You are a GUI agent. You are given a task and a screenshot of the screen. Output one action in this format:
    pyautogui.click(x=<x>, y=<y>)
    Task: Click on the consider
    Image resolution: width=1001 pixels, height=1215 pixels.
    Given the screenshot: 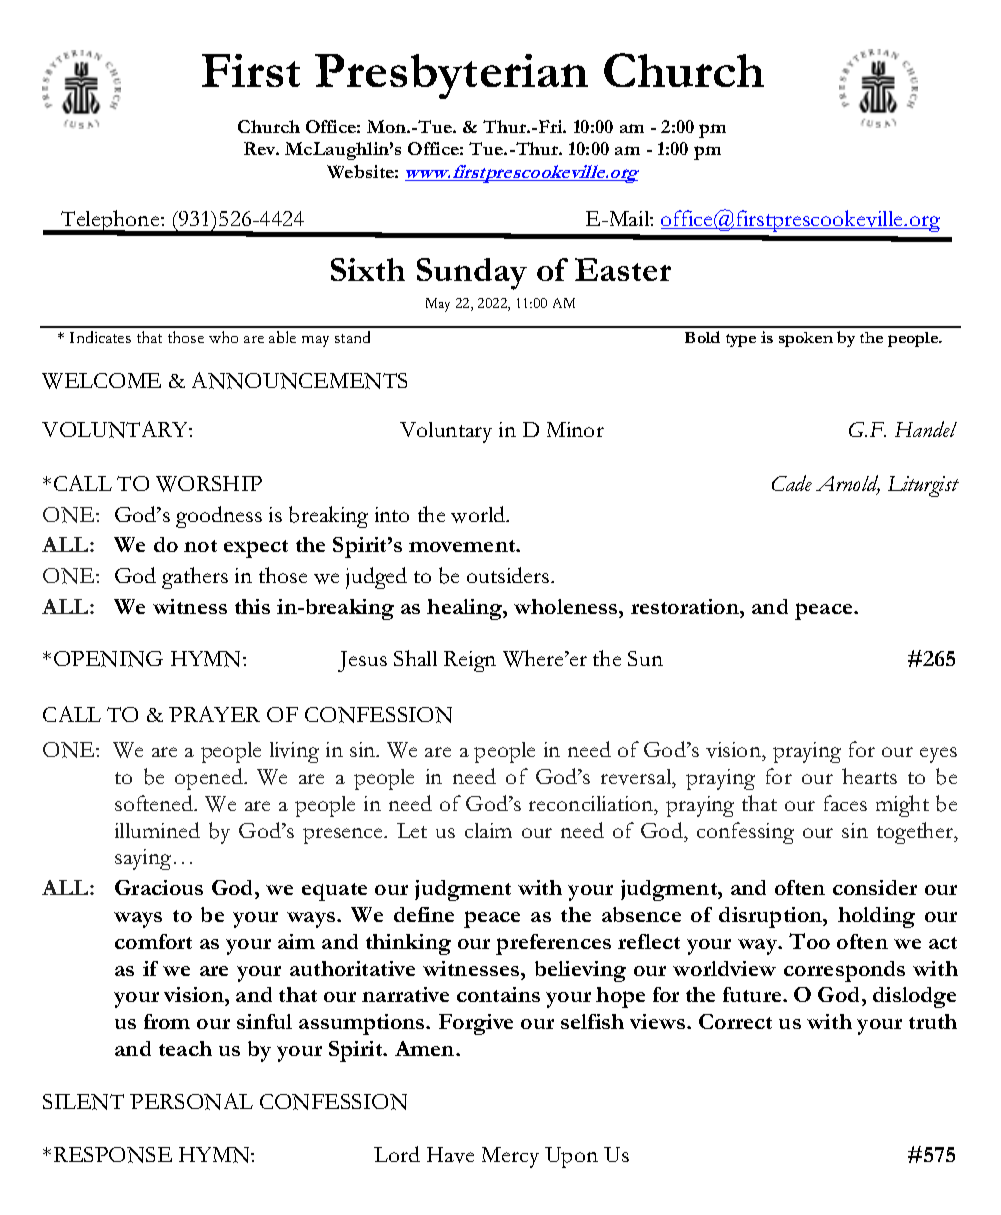 What is the action you would take?
    pyautogui.click(x=875, y=887)
